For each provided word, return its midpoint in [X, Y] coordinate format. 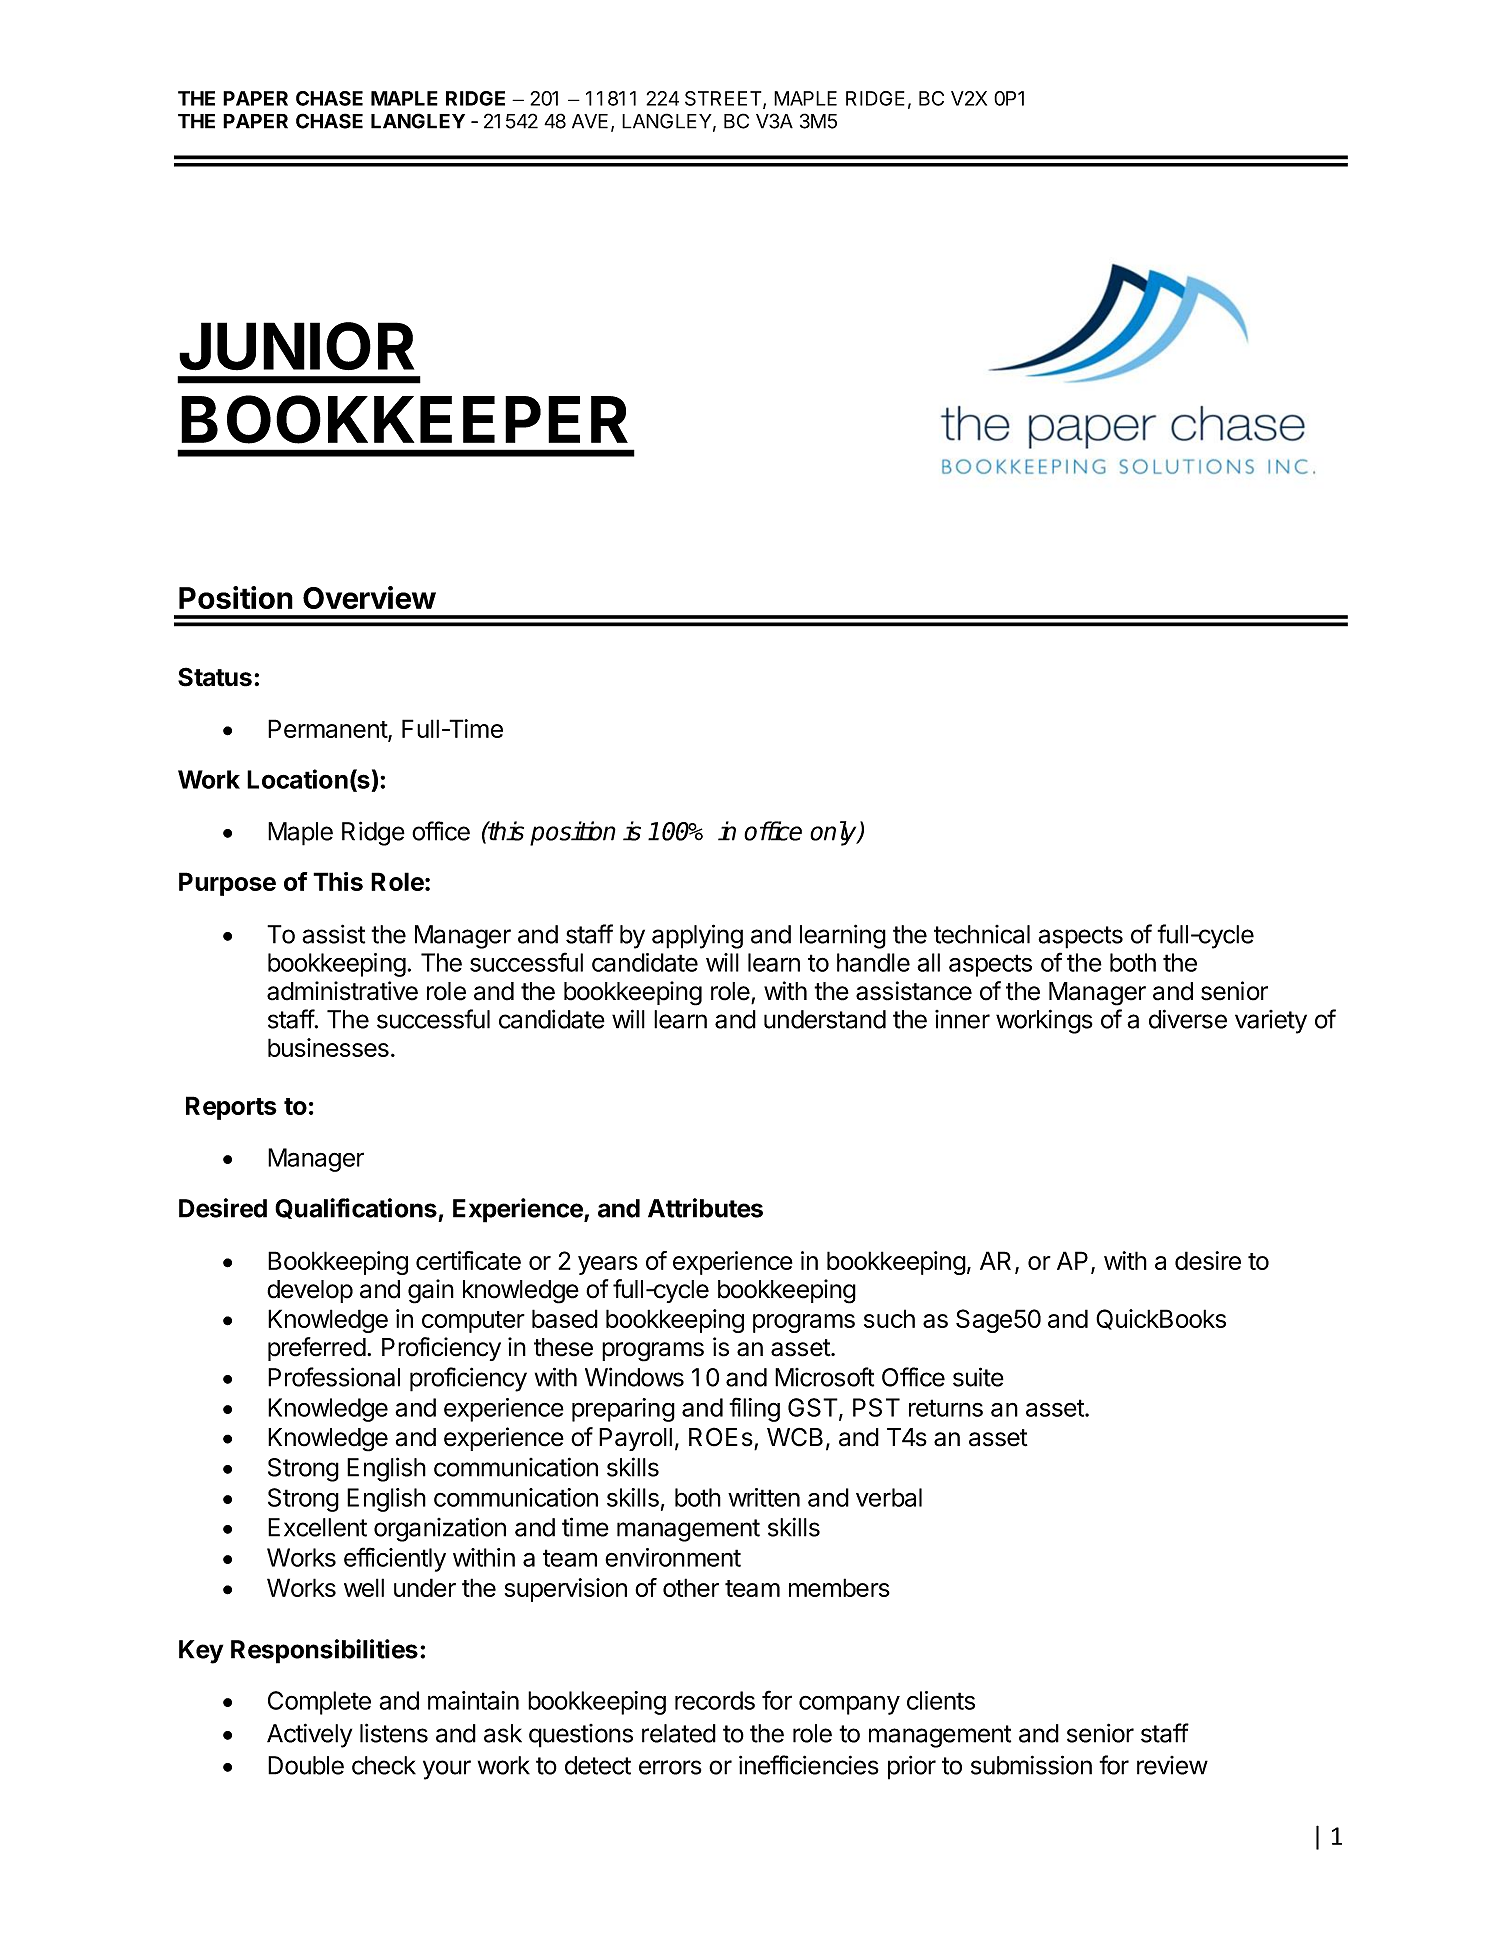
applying [697, 936]
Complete [319, 1703]
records [715, 1700]
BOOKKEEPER [404, 419]
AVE [590, 121]
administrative [342, 991]
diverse [1188, 1019]
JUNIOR [296, 346]
